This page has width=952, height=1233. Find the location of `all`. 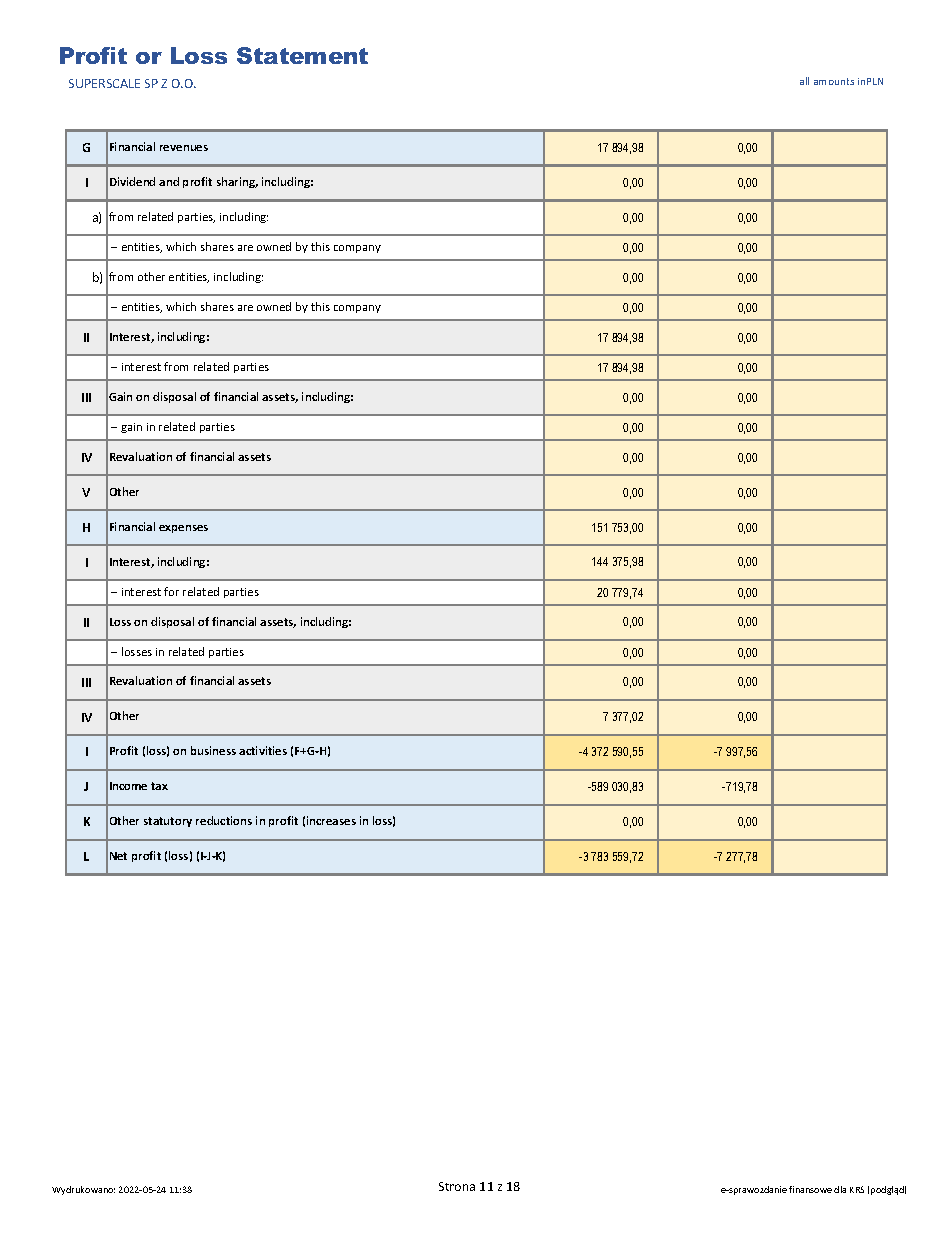

all is located at coordinates (804, 81).
